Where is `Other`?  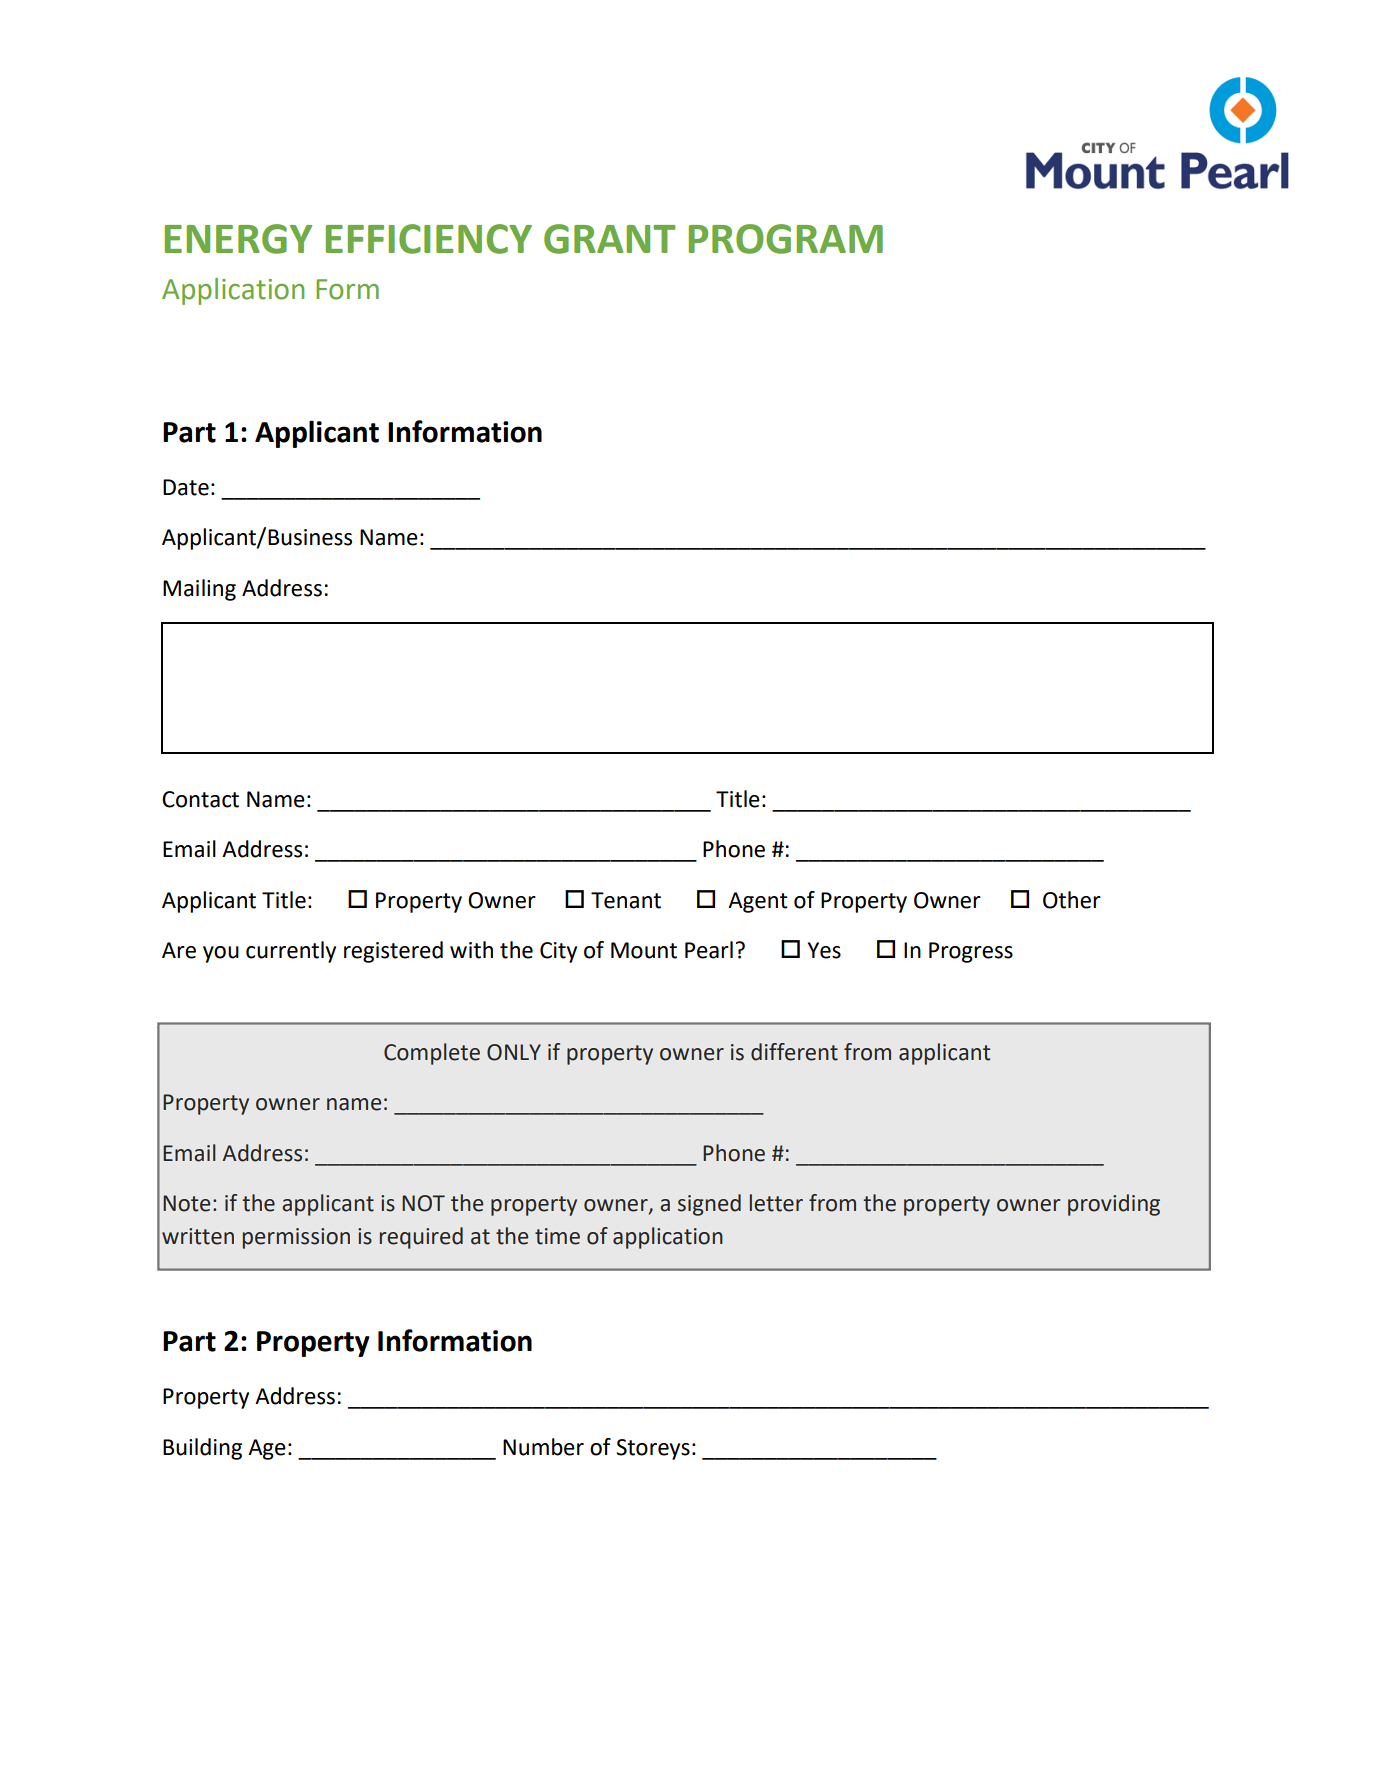 Other is located at coordinates (1072, 900).
